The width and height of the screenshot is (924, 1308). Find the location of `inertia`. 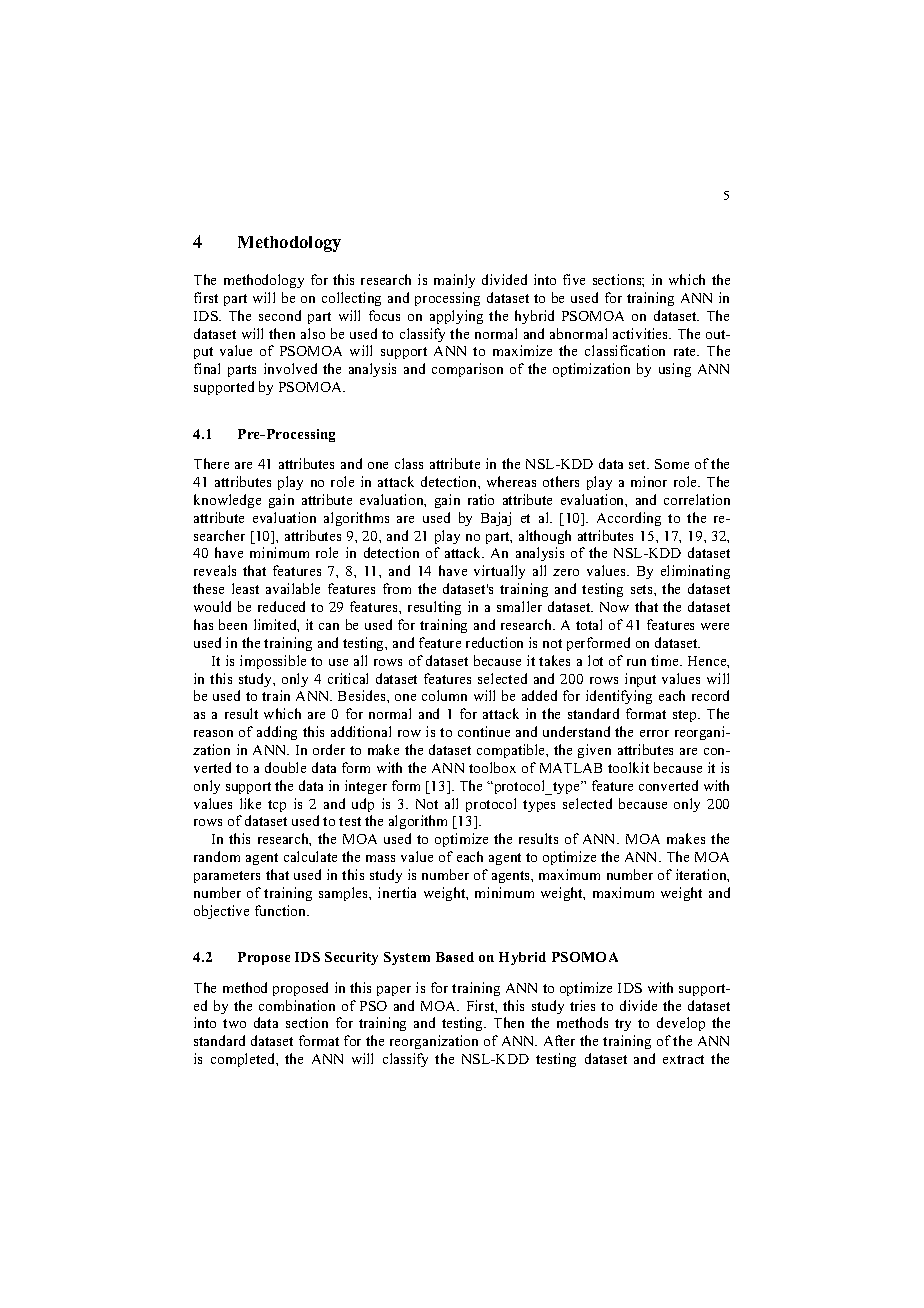

inertia is located at coordinates (397, 892).
